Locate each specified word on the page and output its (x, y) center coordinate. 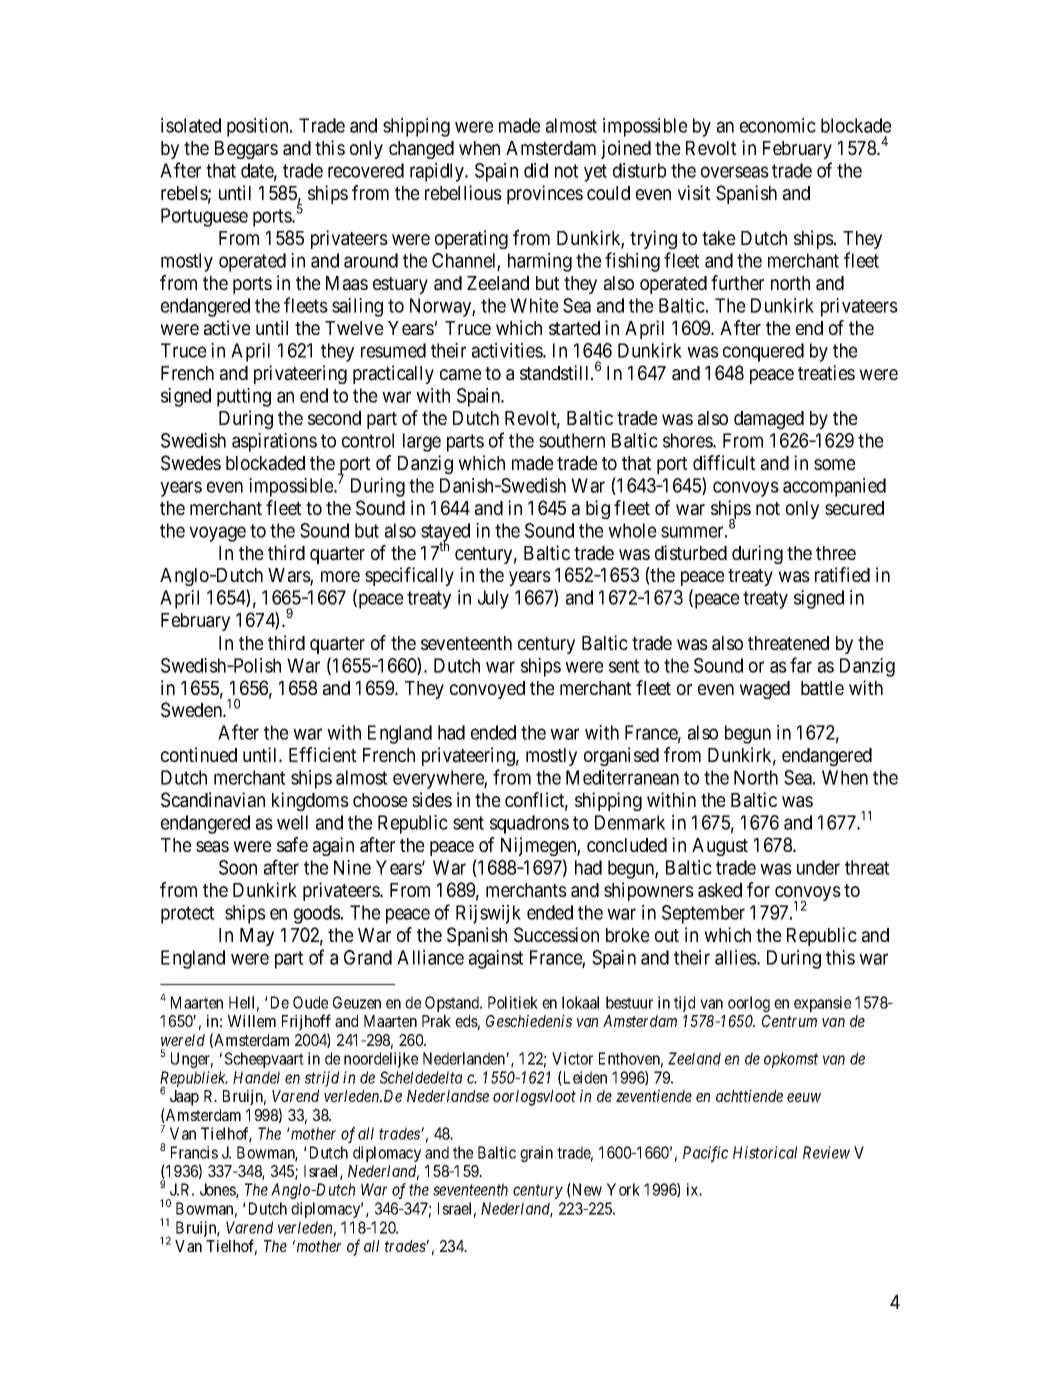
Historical (765, 1152)
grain (536, 1154)
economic (778, 125)
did (536, 170)
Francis (194, 1152)
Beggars (246, 150)
